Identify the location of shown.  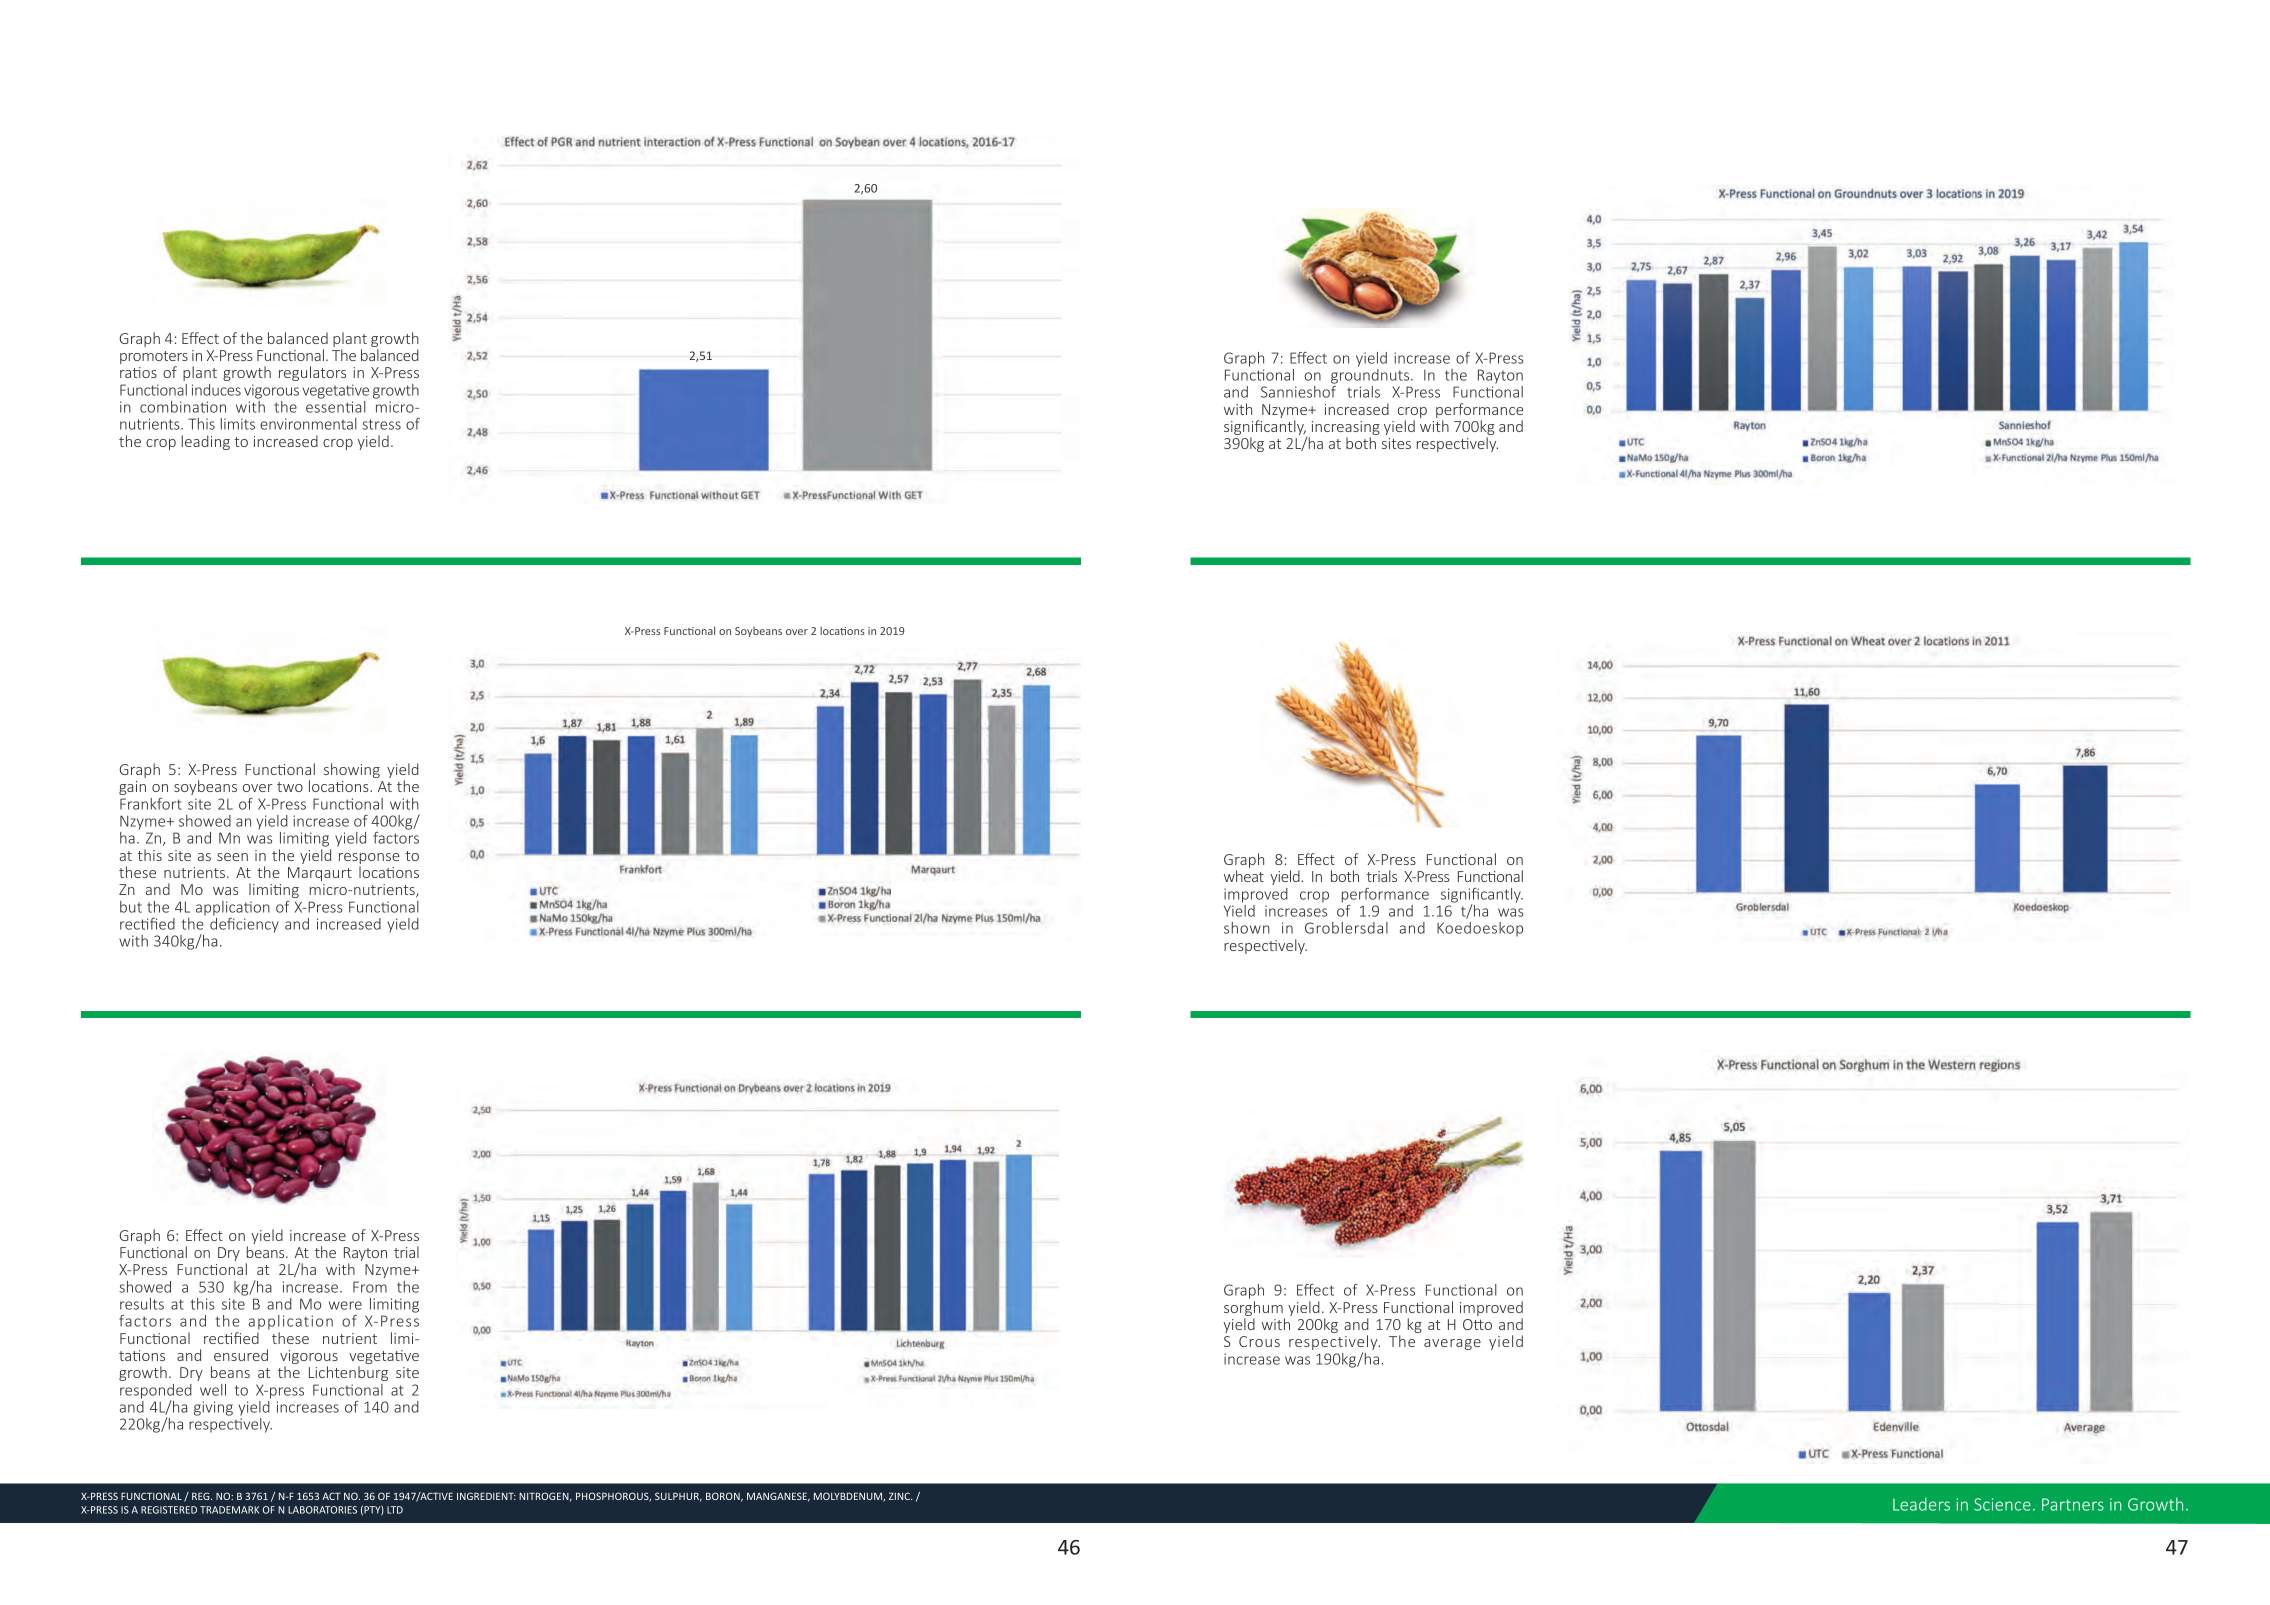
(1247, 928).
